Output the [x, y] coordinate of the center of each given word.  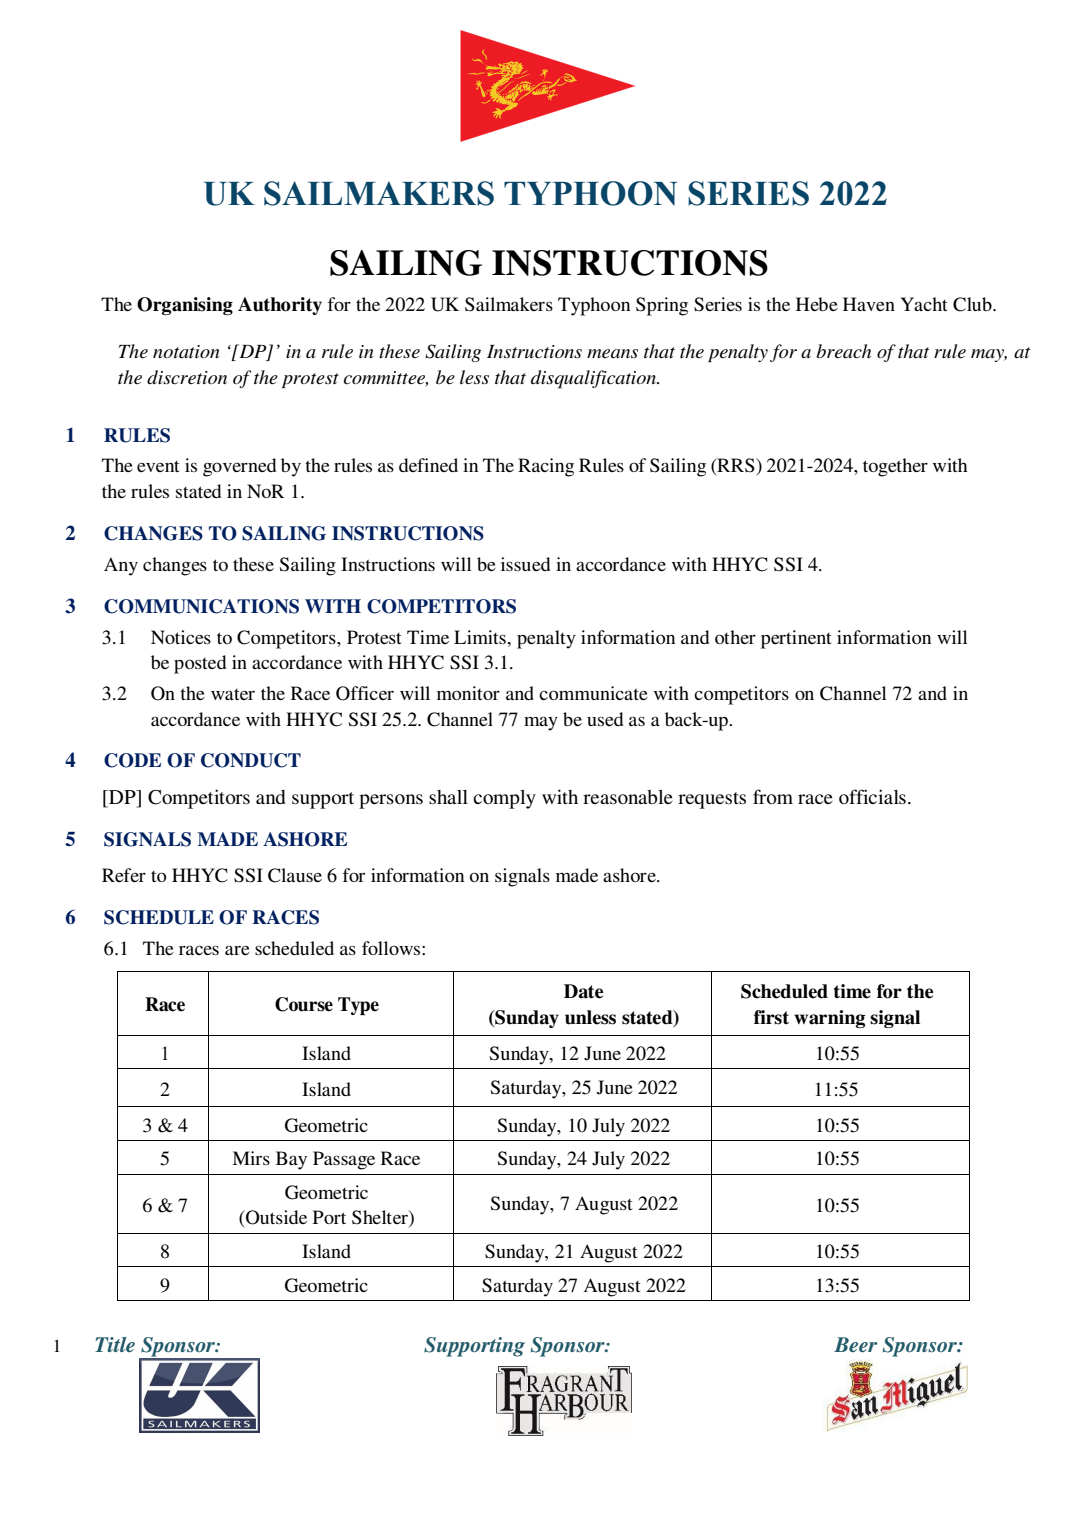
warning [829, 1019]
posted [200, 664]
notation [186, 351]
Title [115, 1344]
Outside [275, 1217]
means [612, 353]
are [237, 950]
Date [583, 991]
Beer [855, 1344]
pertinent [796, 639]
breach [844, 351]
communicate [593, 693]
